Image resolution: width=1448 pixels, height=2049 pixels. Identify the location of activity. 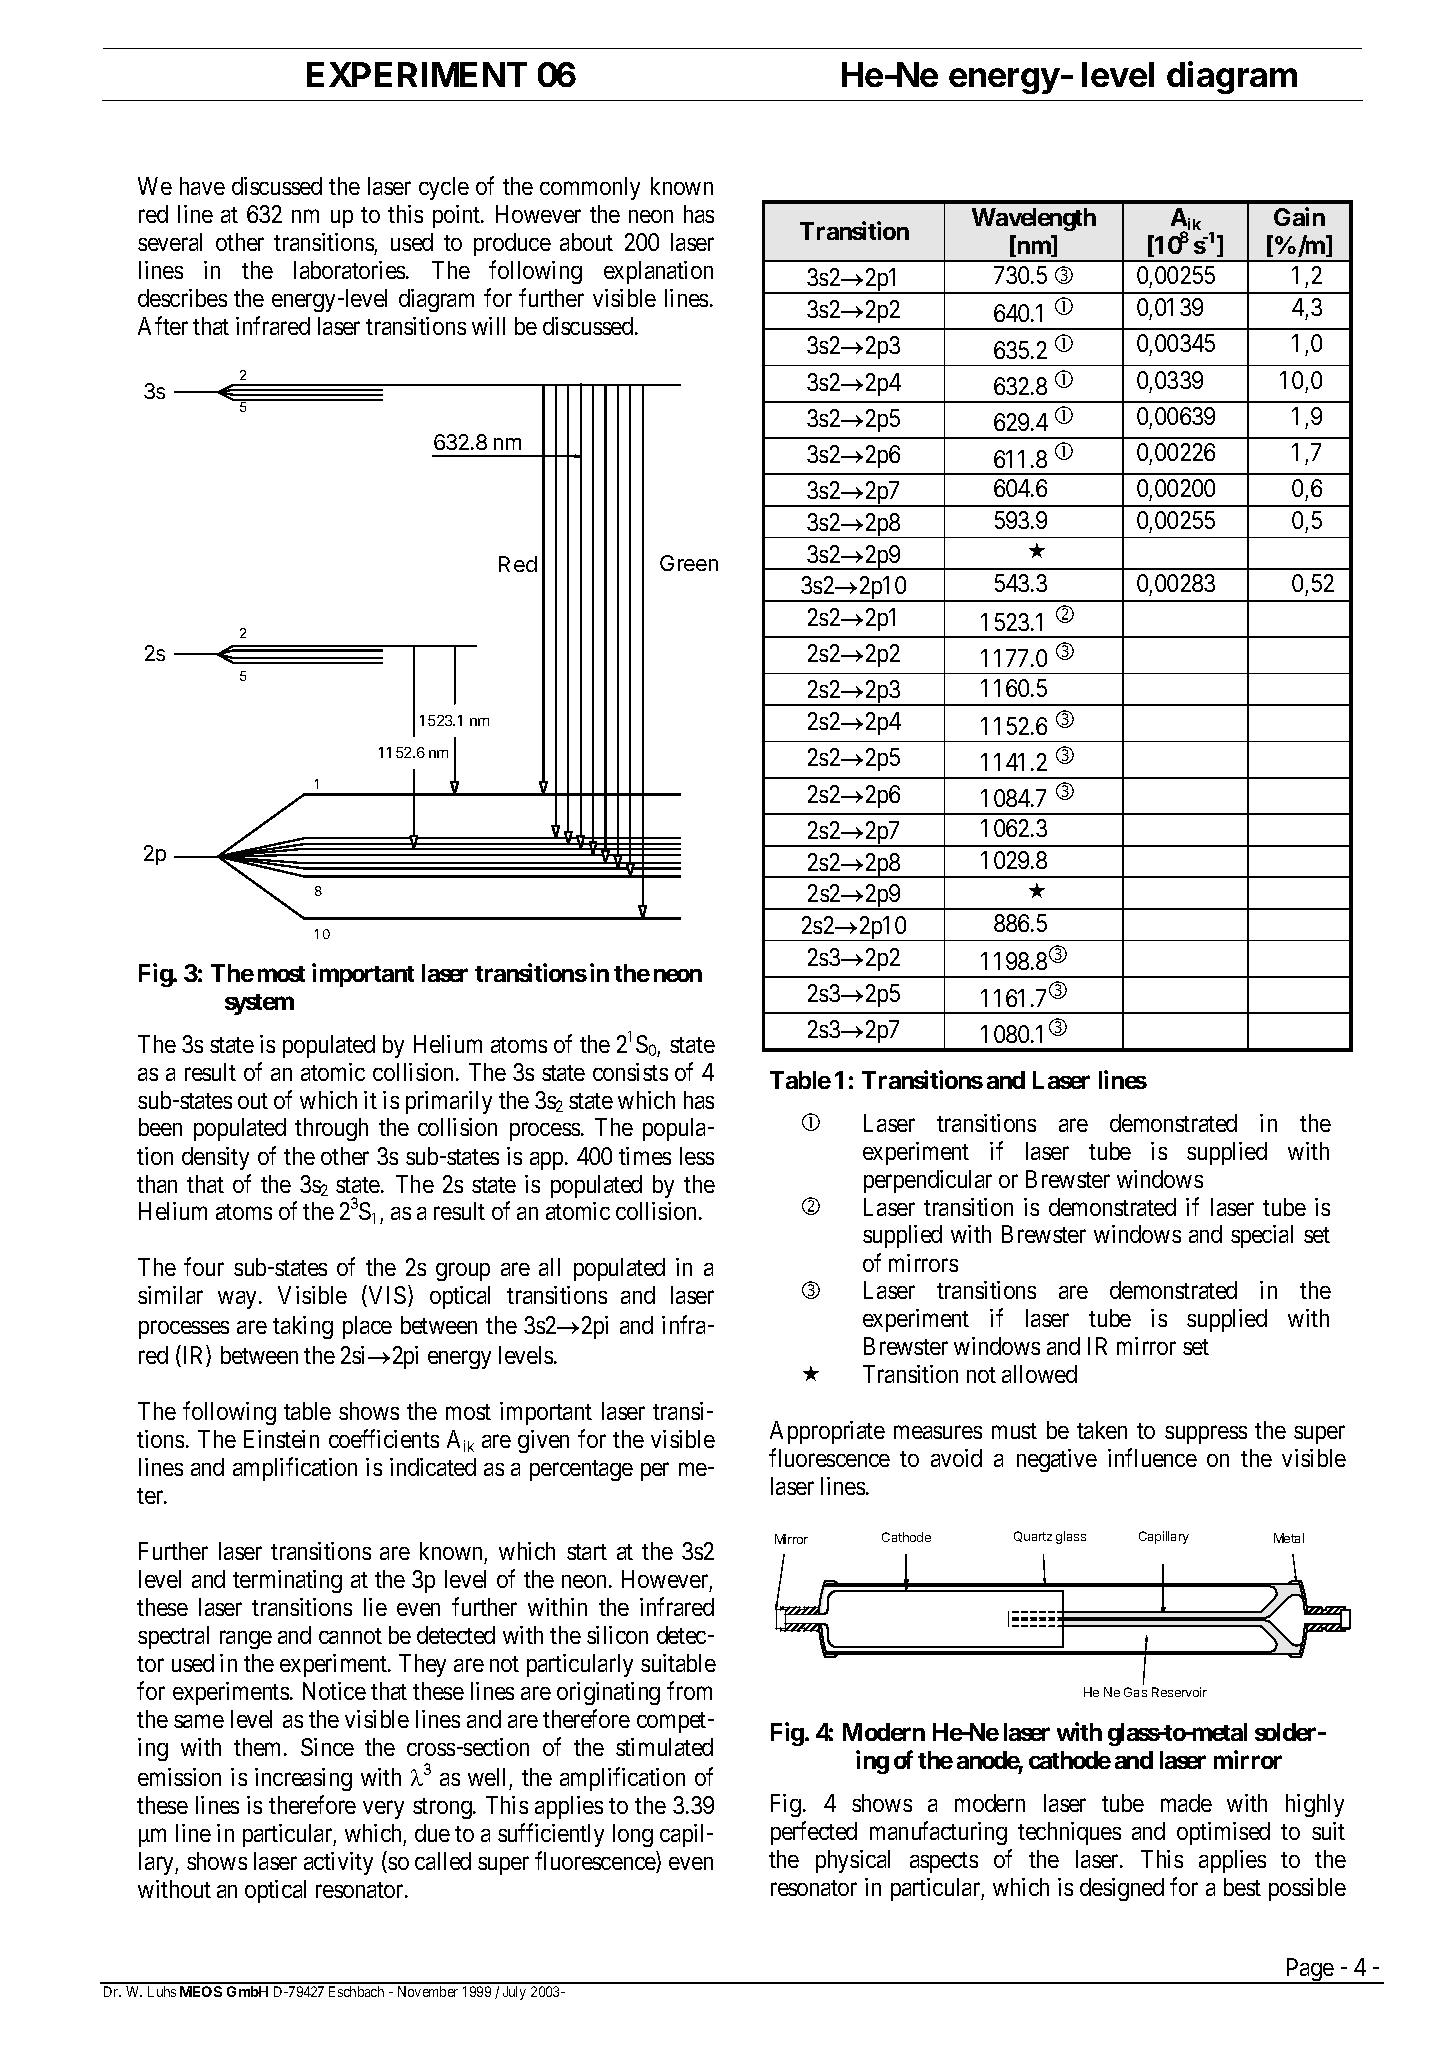
(338, 1863).
